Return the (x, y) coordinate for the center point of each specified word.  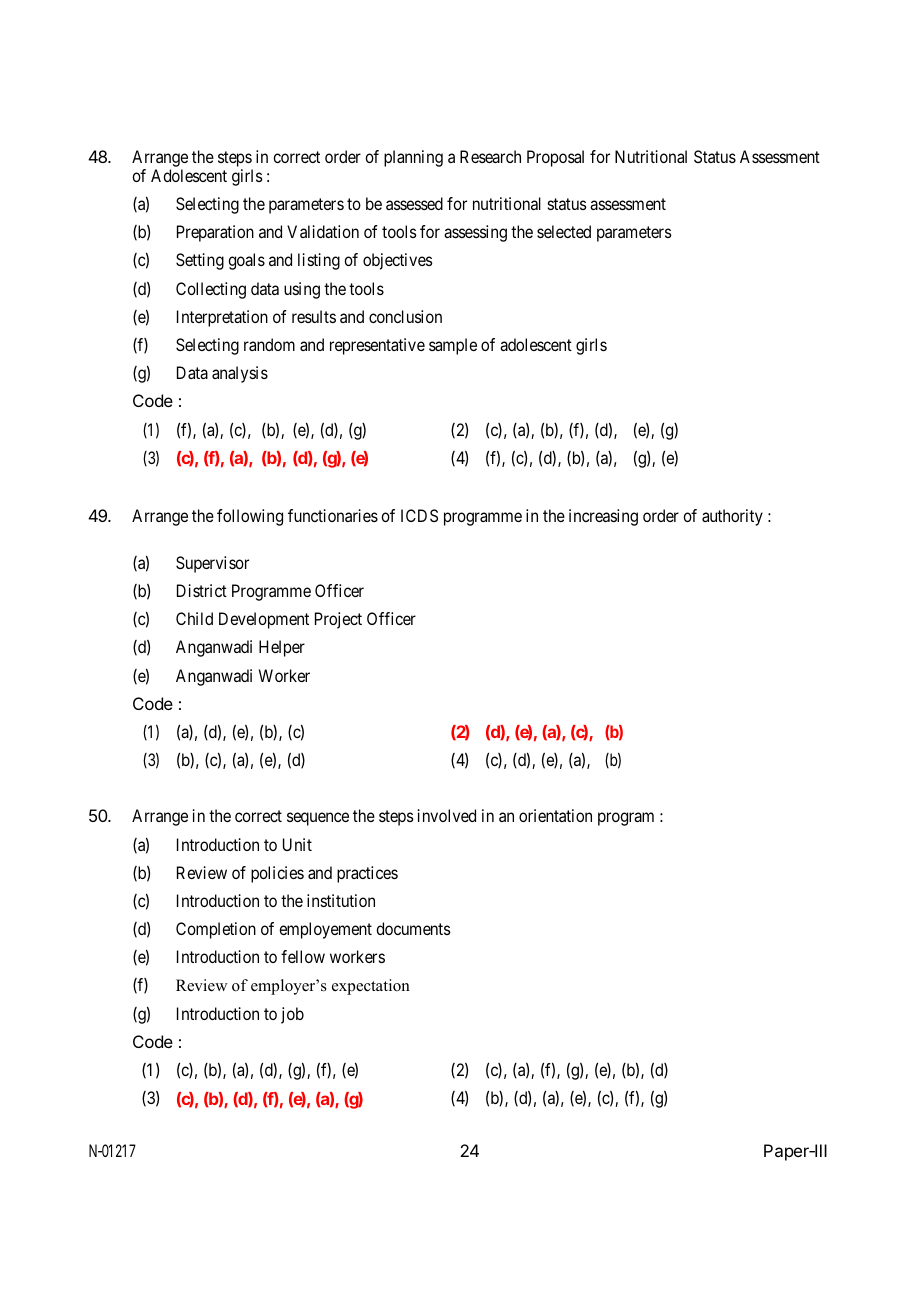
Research (490, 156)
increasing (603, 517)
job (292, 1015)
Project (338, 620)
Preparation (215, 233)
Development (264, 620)
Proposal (555, 158)
